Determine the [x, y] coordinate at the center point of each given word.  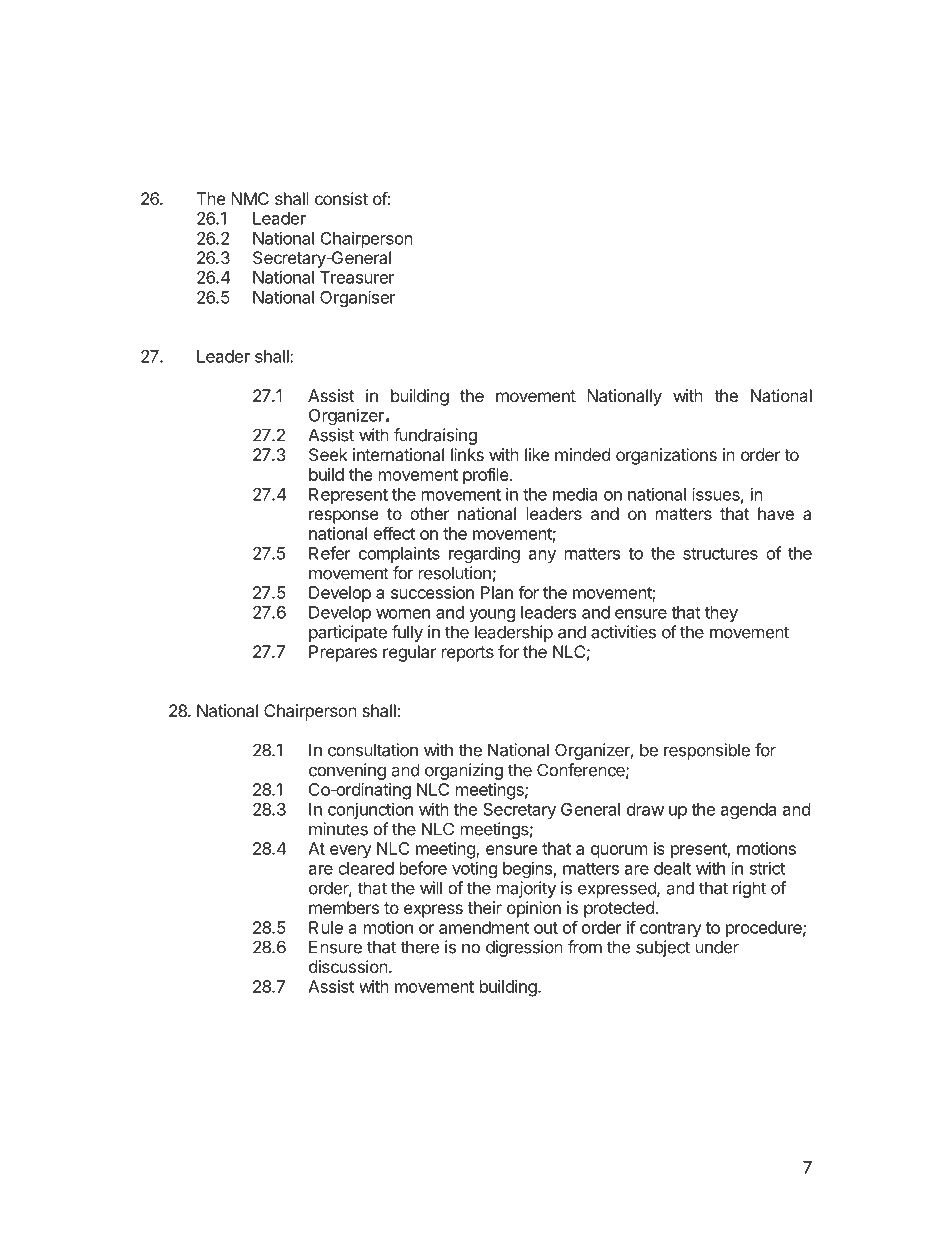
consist [341, 198]
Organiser [357, 298]
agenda [748, 811]
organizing [464, 771]
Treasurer [357, 277]
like [537, 454]
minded [582, 454]
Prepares [343, 653]
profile [487, 476]
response [344, 517]
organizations [666, 456]
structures [720, 554]
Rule [326, 927]
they [721, 614]
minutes [338, 829]
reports [468, 654]
